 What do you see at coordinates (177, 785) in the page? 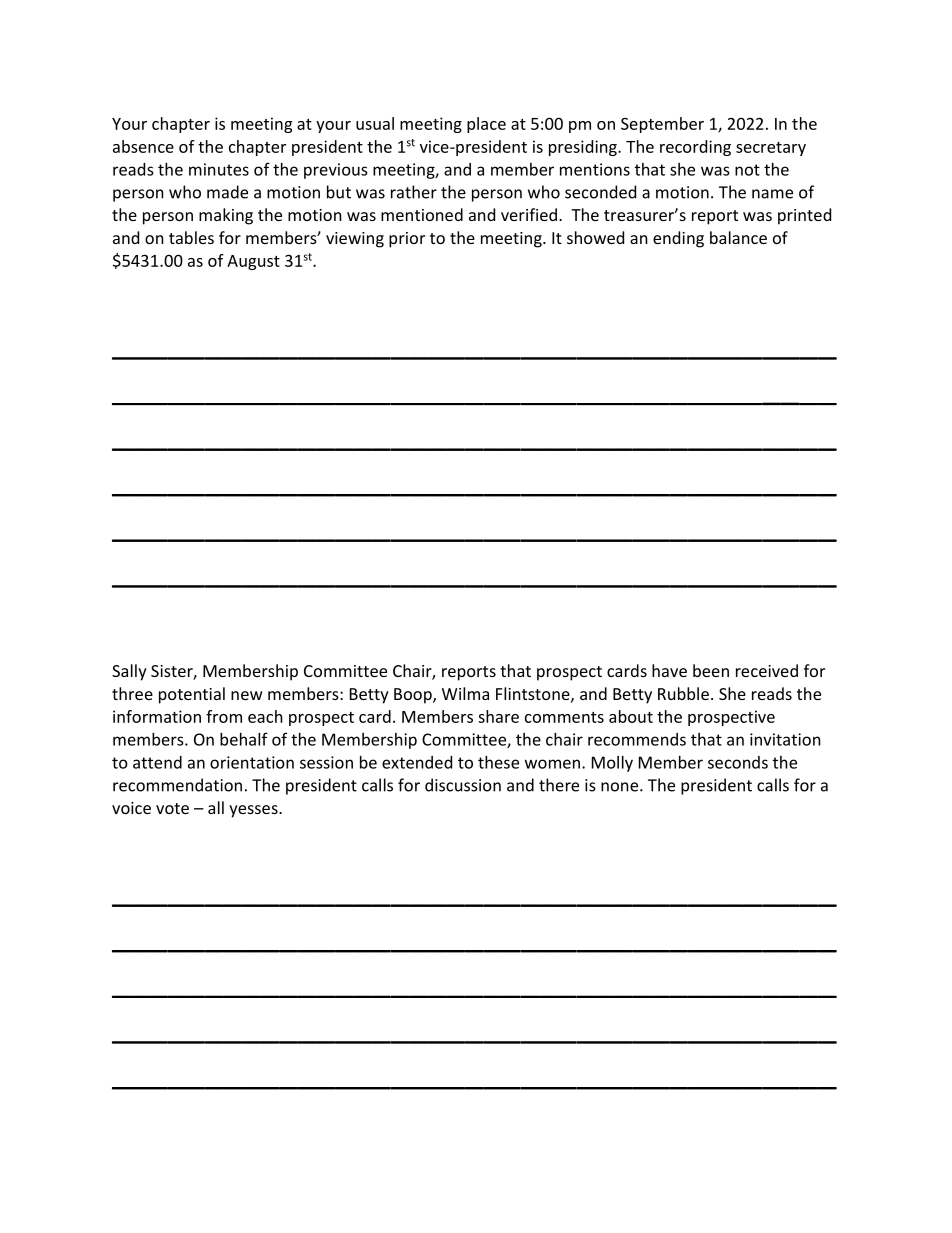
I see `recommendation` at bounding box center [177, 785].
